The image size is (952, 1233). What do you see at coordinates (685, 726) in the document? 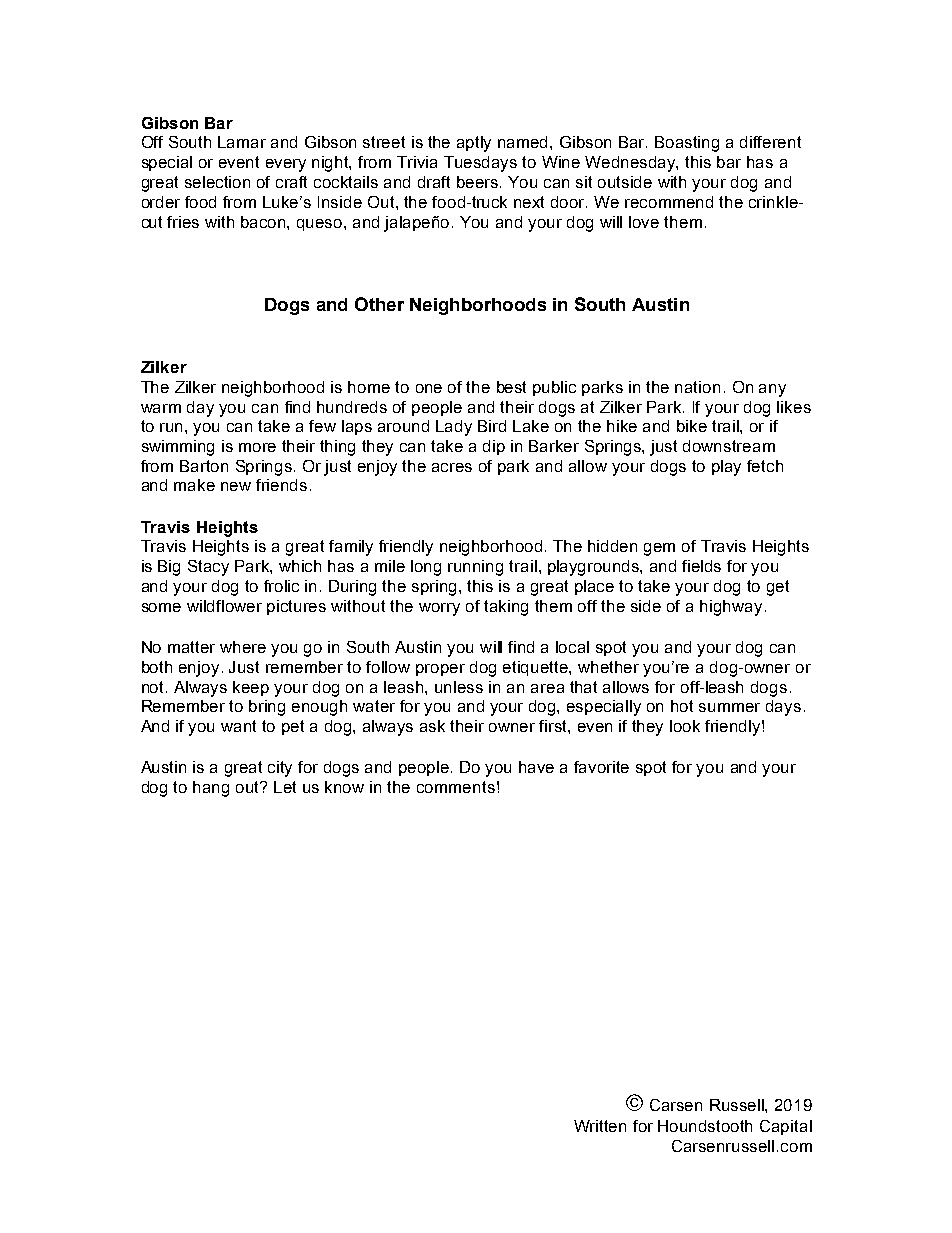
I see `look` at bounding box center [685, 726].
